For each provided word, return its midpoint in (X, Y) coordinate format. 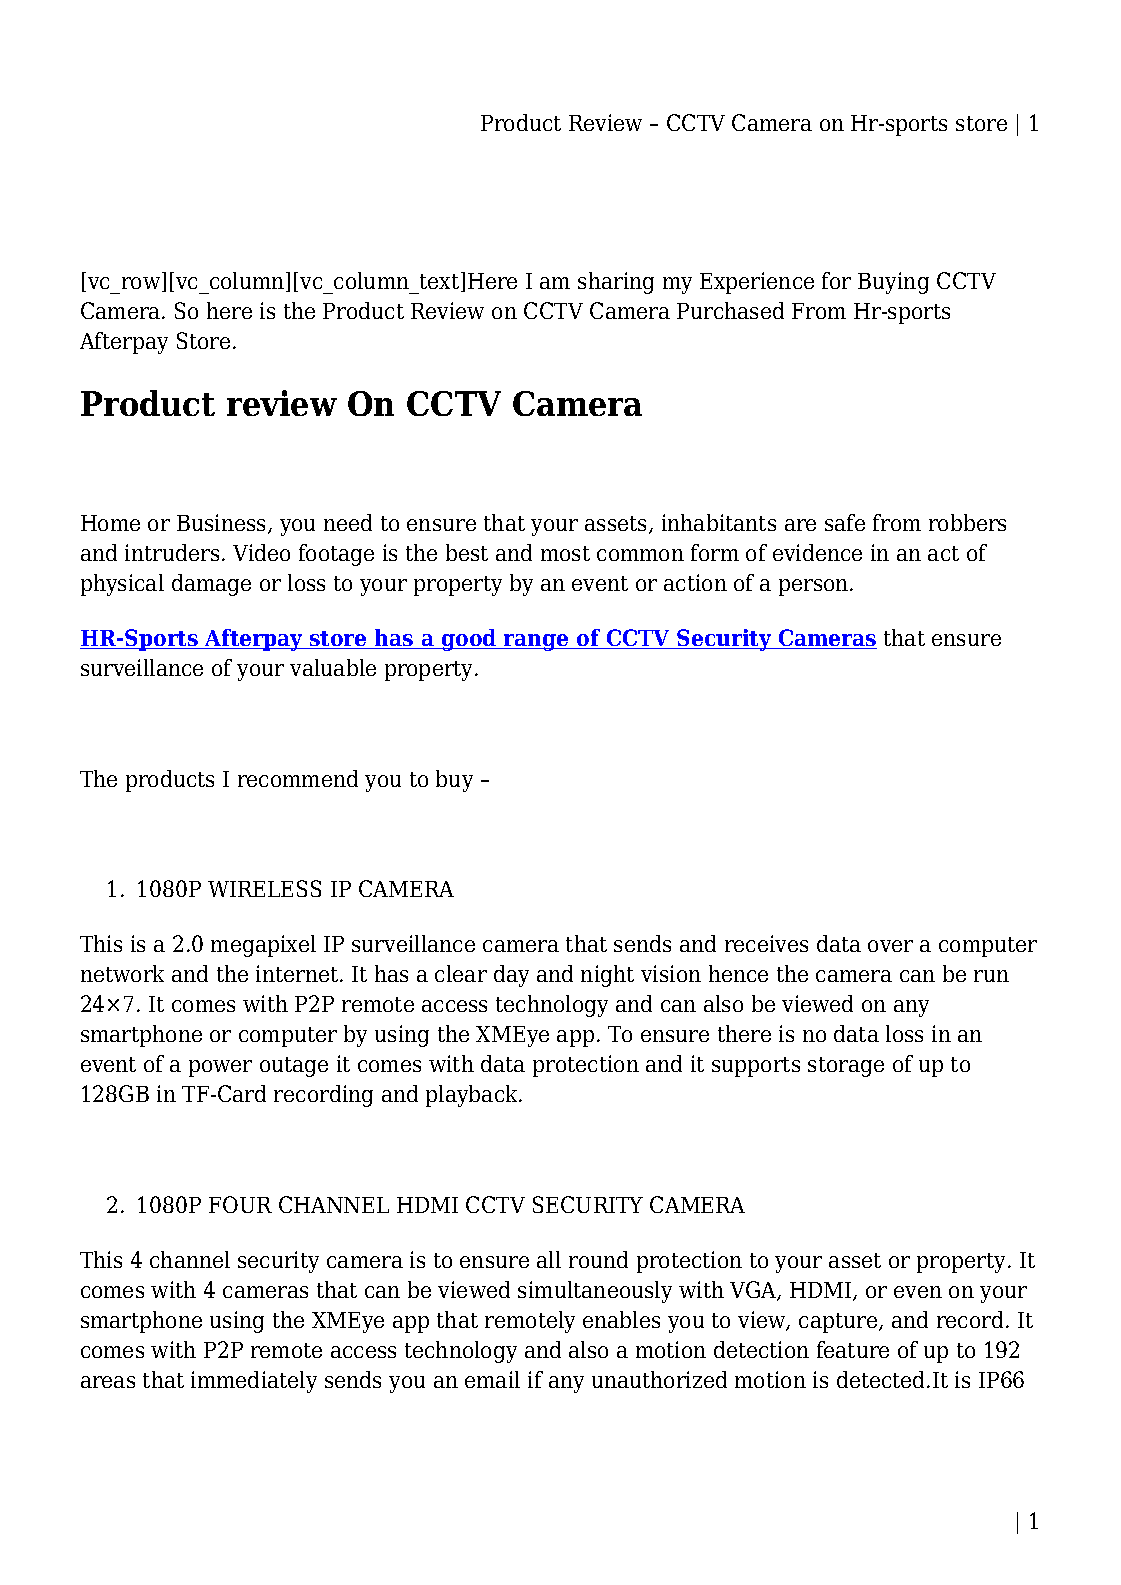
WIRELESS (264, 888)
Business (223, 524)
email (492, 1379)
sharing (616, 283)
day (511, 976)
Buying (893, 283)
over (890, 946)
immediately (254, 1382)
